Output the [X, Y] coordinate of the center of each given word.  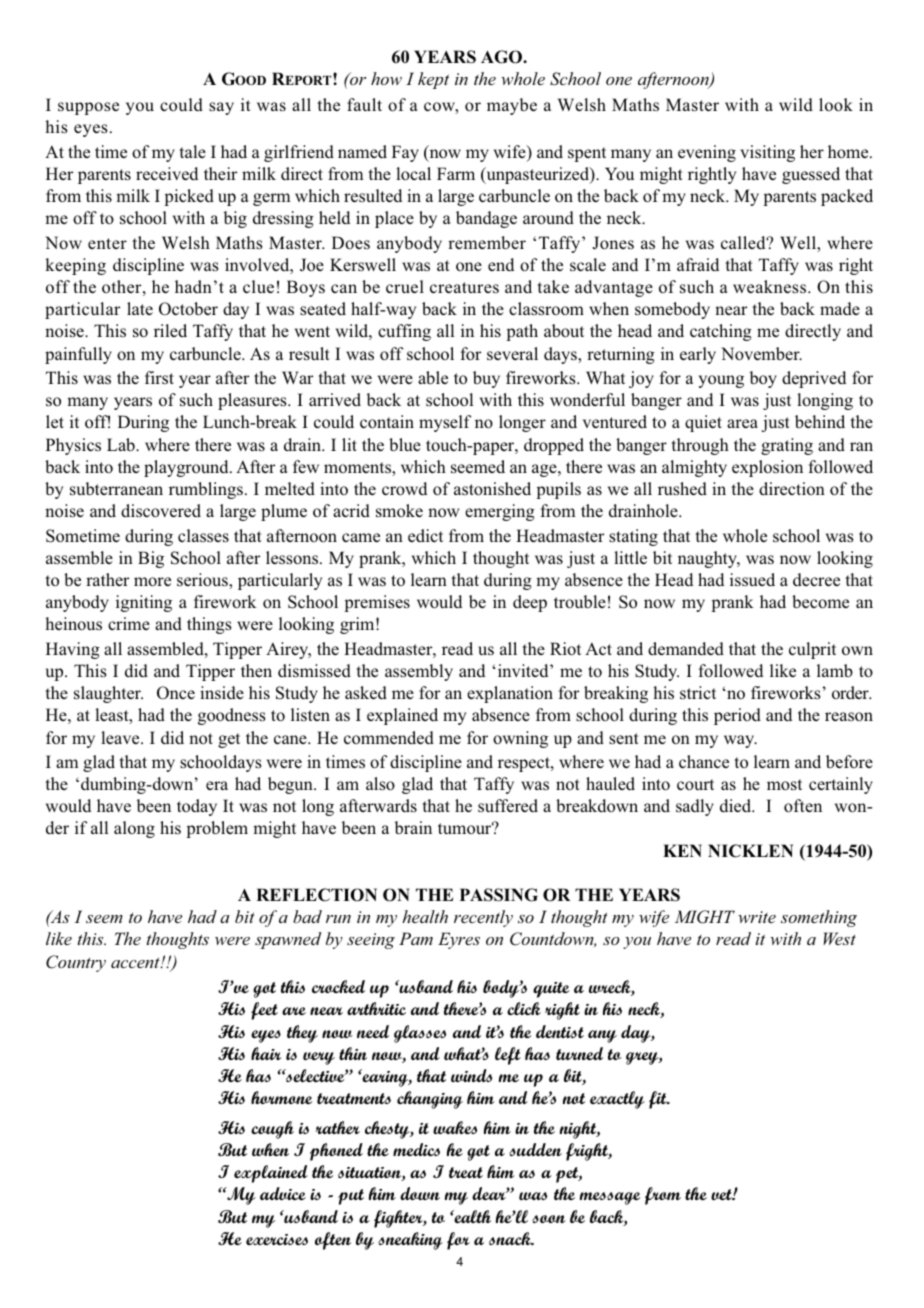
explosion [767, 468]
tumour [466, 828]
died [737, 805]
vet [722, 1194]
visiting [767, 153]
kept [433, 80]
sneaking [410, 1241]
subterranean [116, 488]
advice [283, 1193]
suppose [88, 108]
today [197, 807]
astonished [492, 489]
